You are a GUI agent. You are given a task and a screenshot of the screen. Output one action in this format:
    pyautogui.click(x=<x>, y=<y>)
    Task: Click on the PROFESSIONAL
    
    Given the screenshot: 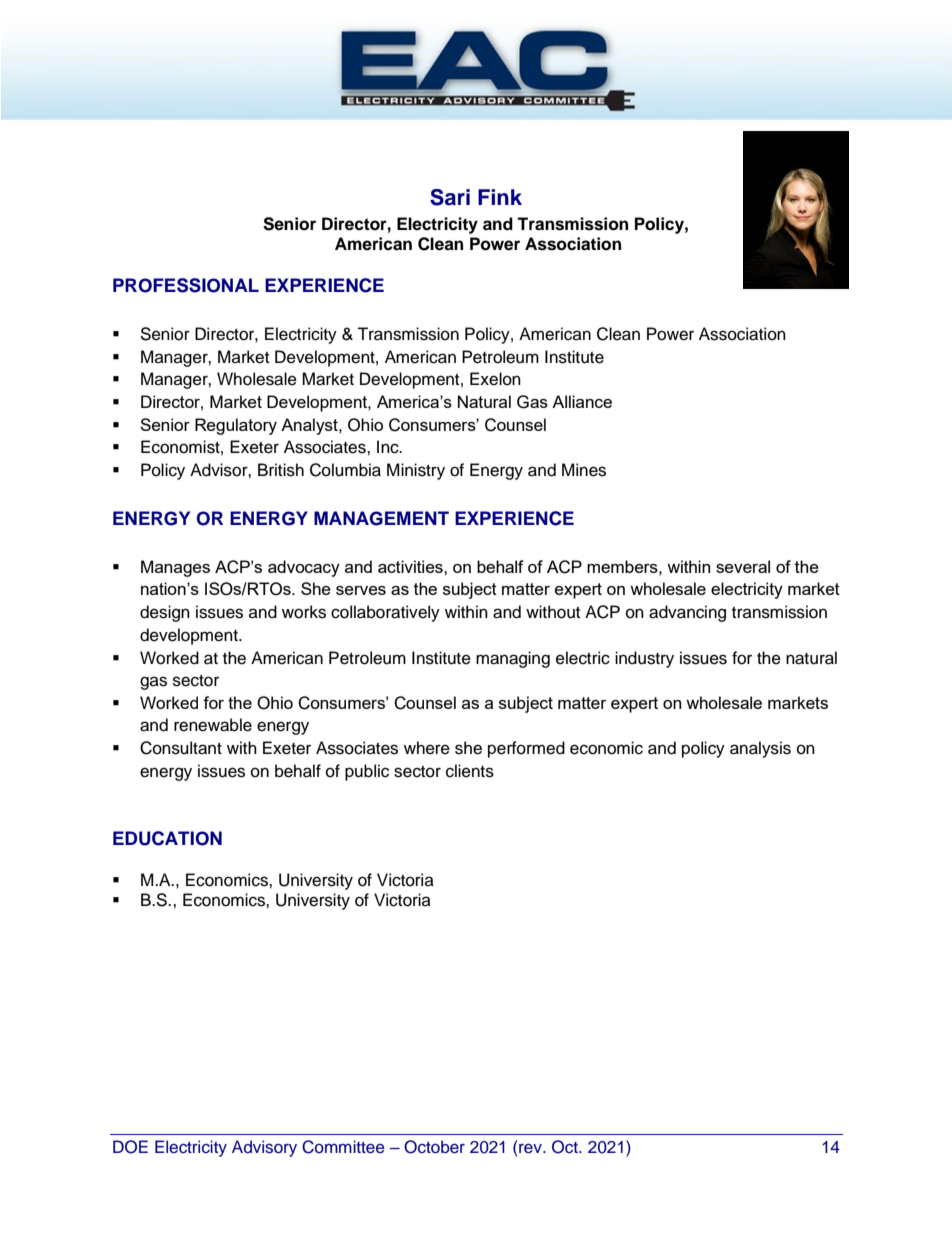 What is the action you would take?
    pyautogui.click(x=186, y=285)
